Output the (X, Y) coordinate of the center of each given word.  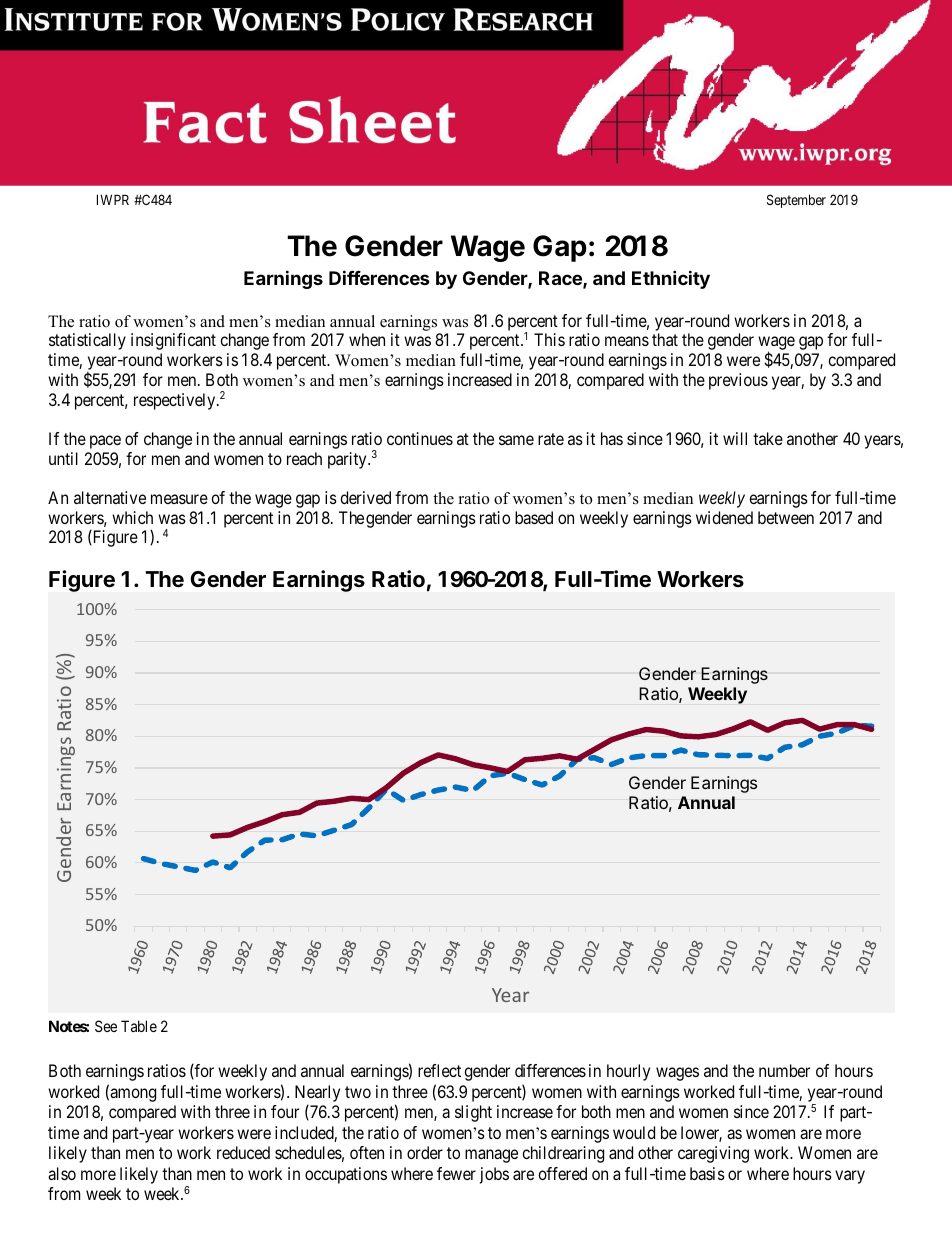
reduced (243, 1152)
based (534, 517)
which (132, 517)
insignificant (173, 341)
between (786, 517)
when (367, 339)
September (796, 201)
